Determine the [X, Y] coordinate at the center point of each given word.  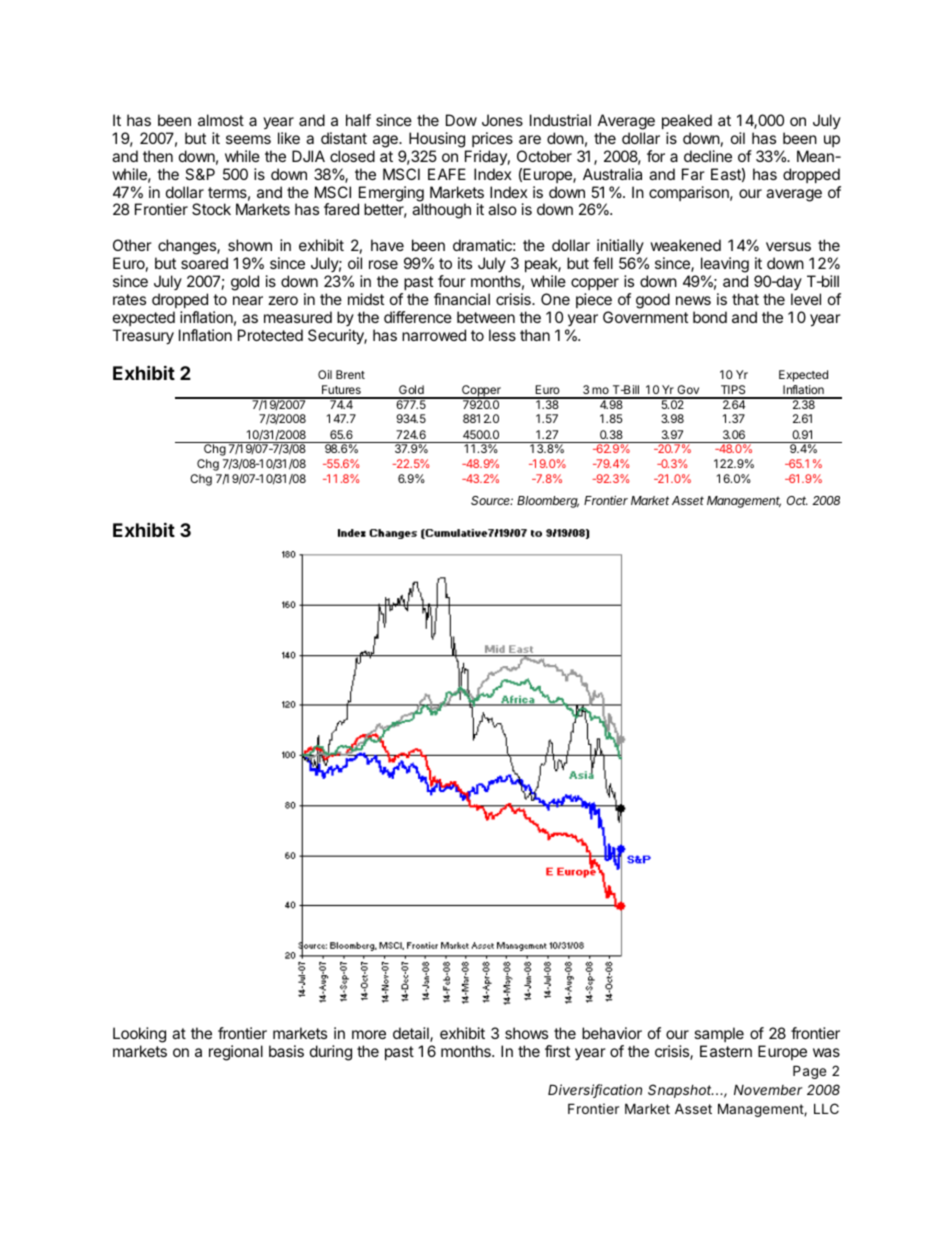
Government [645, 317]
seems [248, 139]
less [502, 335]
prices [492, 139]
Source [492, 500]
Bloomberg [548, 502]
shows [526, 1033]
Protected [270, 335]
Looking [139, 1035]
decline [708, 156]
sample [719, 1034]
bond [710, 317]
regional [236, 1053]
